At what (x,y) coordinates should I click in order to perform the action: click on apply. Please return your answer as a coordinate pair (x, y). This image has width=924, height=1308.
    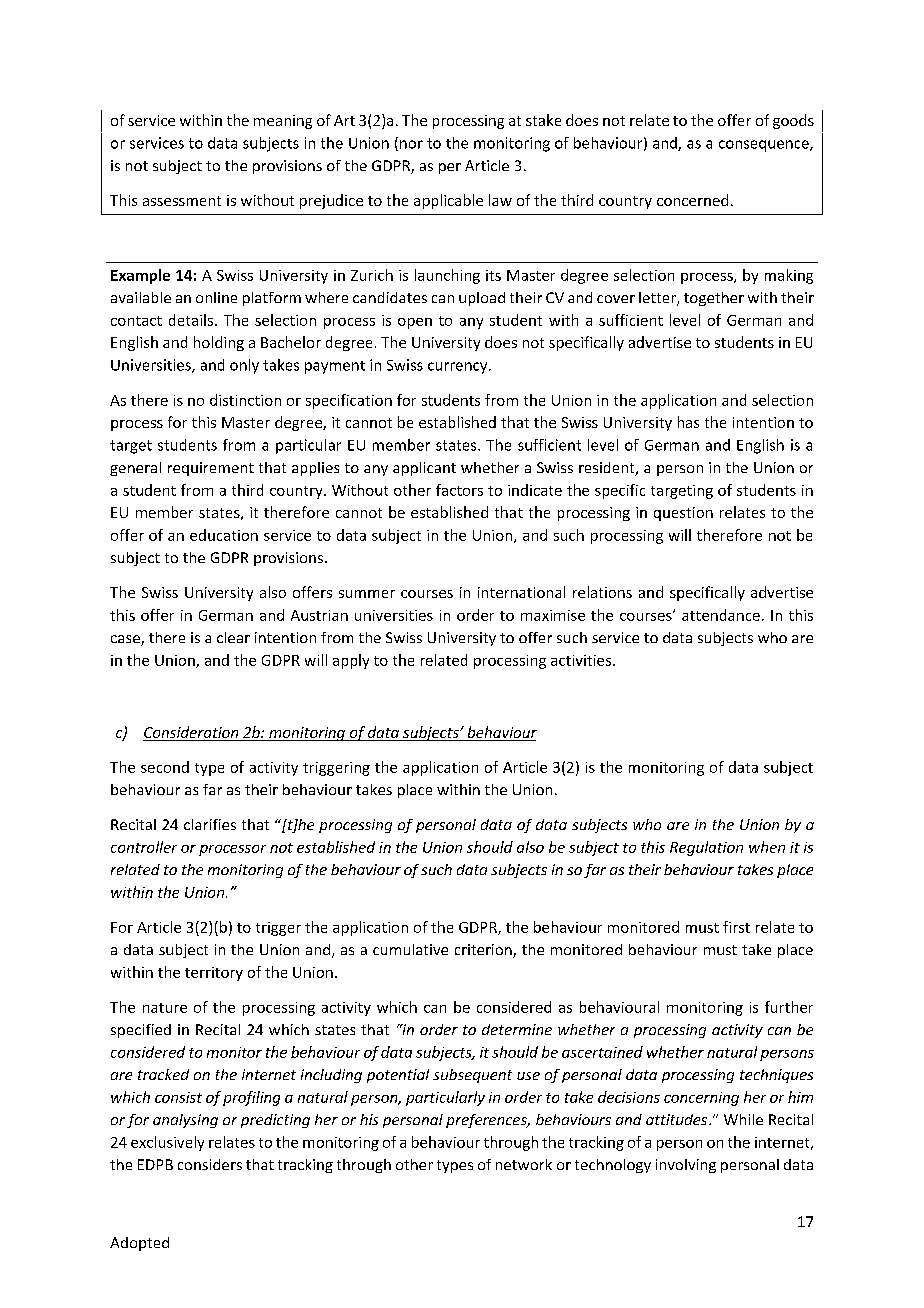
    Looking at the image, I should click on (351, 661).
